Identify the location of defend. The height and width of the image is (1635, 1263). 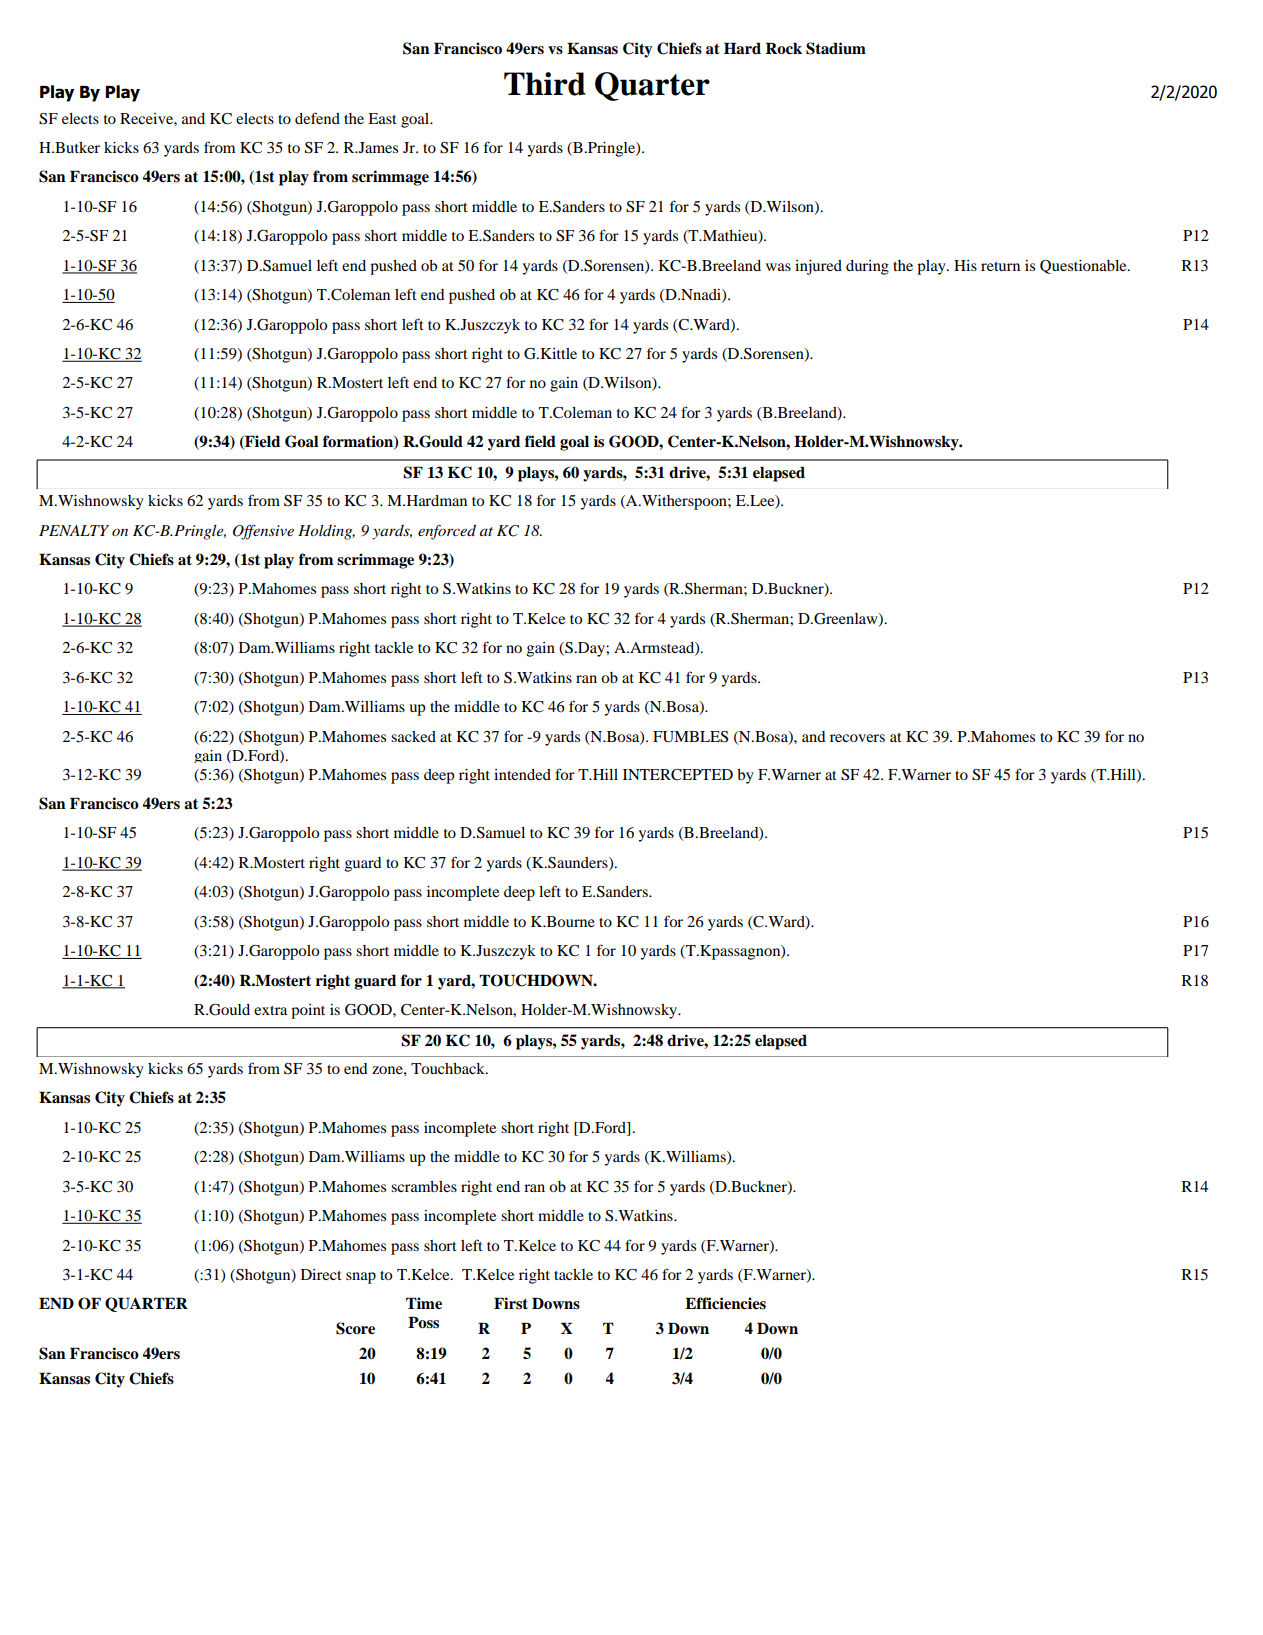
(317, 118).
